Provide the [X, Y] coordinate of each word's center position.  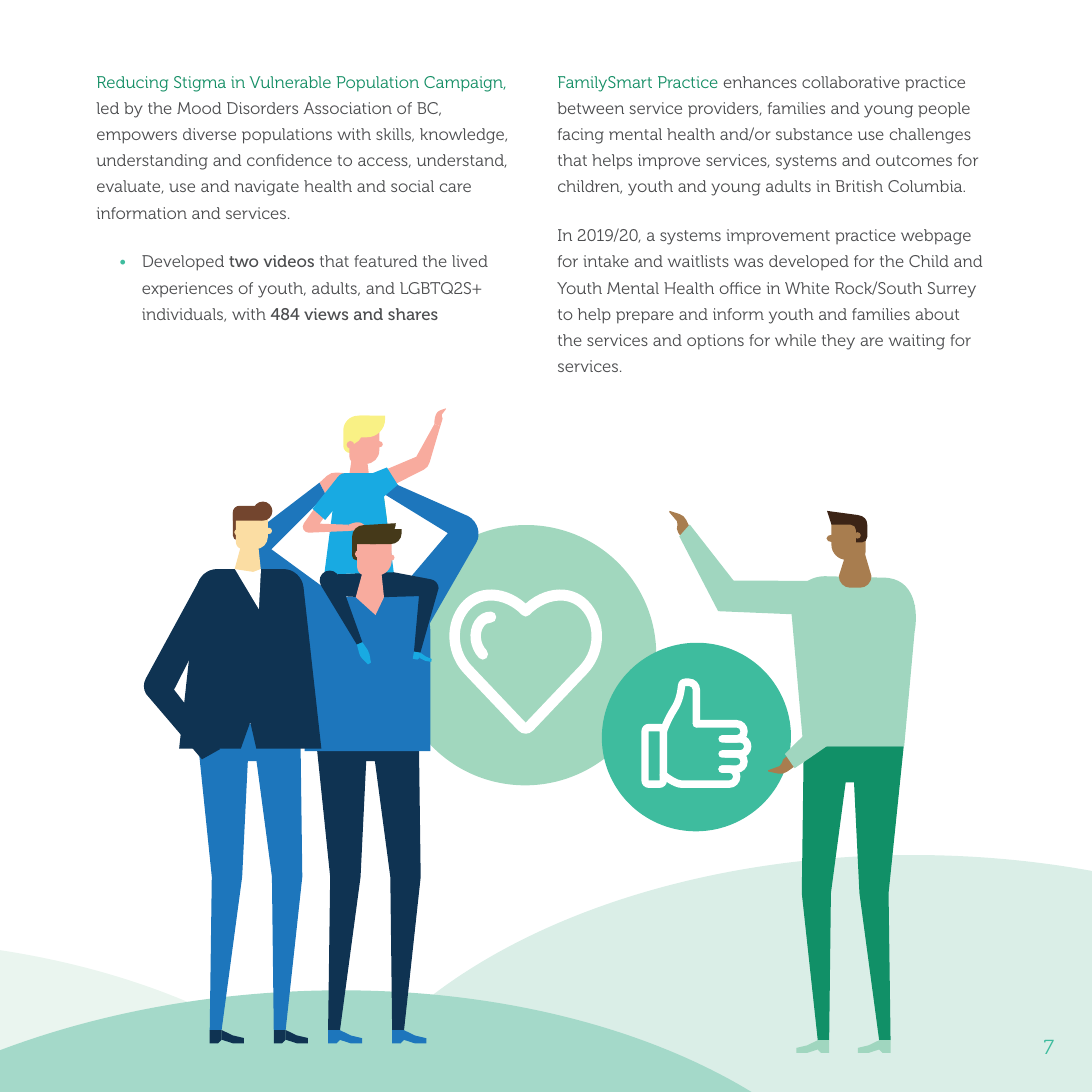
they [838, 342]
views [326, 314]
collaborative [851, 82]
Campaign [464, 84]
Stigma [200, 84]
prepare [645, 317]
